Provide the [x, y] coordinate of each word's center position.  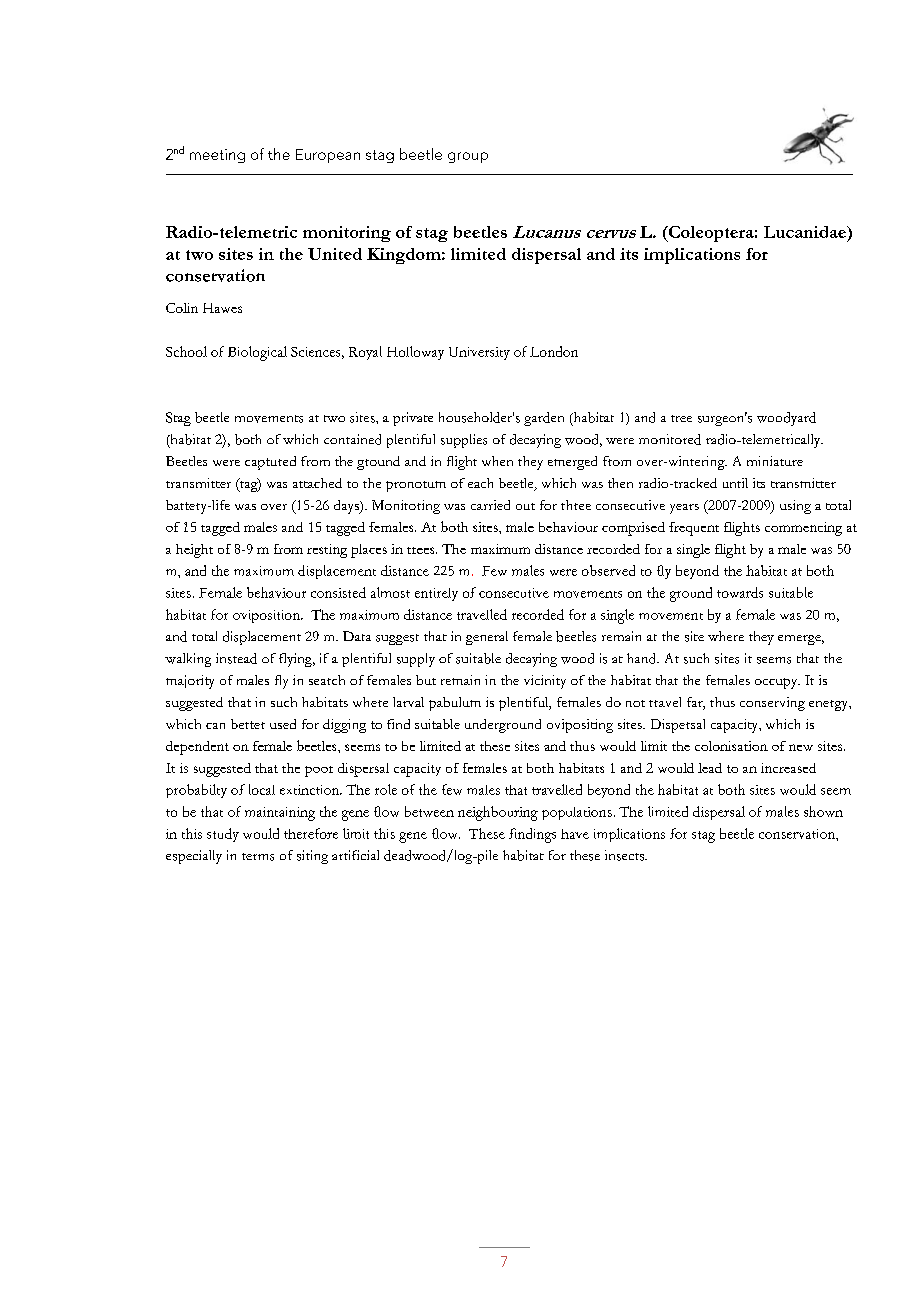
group [468, 157]
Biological [257, 353]
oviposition [268, 616]
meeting [217, 156]
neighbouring [498, 813]
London [554, 351]
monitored [670, 439]
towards [740, 592]
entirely [436, 594]
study [223, 835]
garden [544, 419]
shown [823, 811]
